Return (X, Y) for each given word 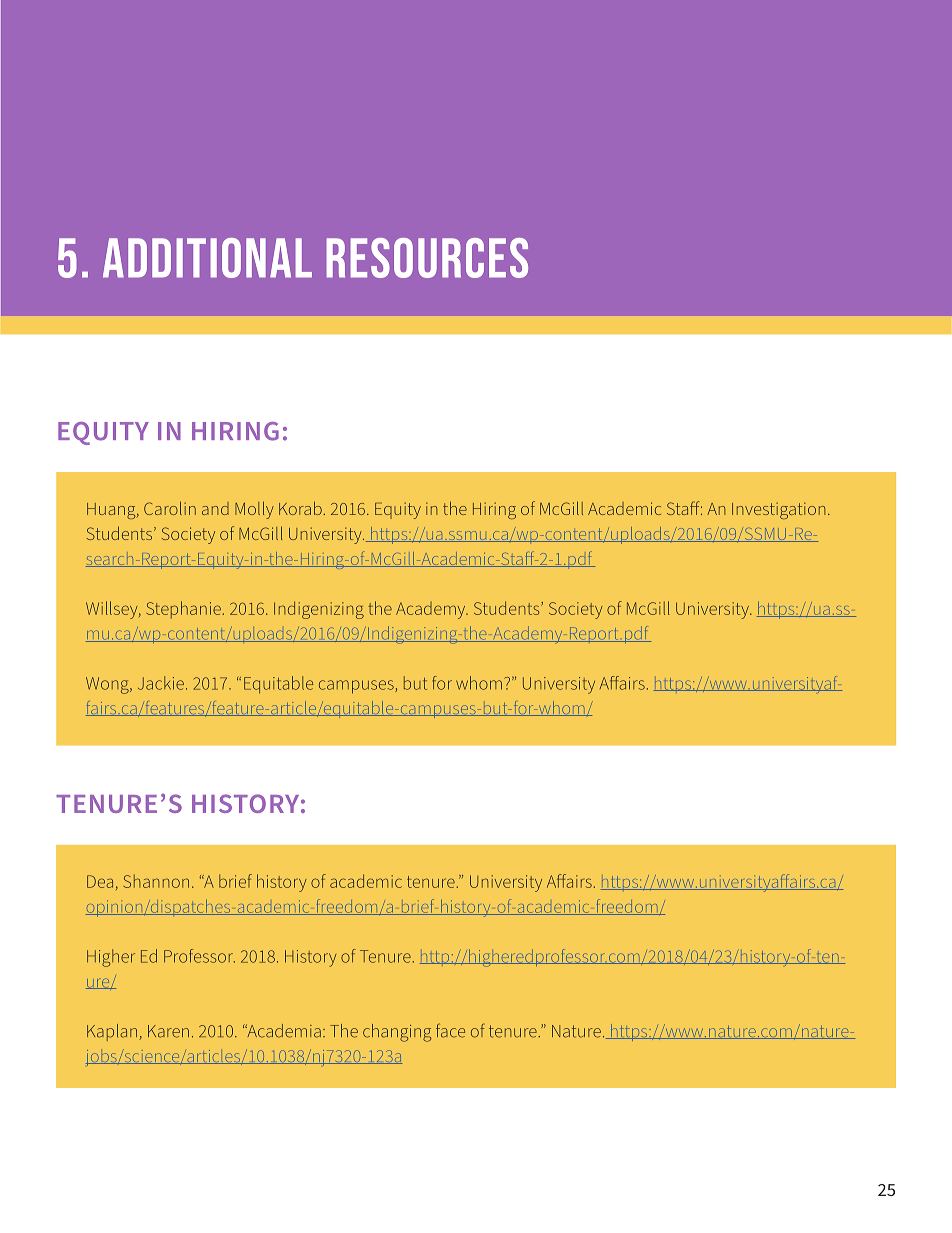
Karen (168, 1031)
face (450, 1030)
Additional (207, 258)
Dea (100, 881)
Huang (112, 511)
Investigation (778, 510)
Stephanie (183, 610)
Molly (254, 510)
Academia (283, 1031)
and (215, 508)
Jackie (161, 683)
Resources (427, 258)
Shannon (156, 881)
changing (397, 1033)
